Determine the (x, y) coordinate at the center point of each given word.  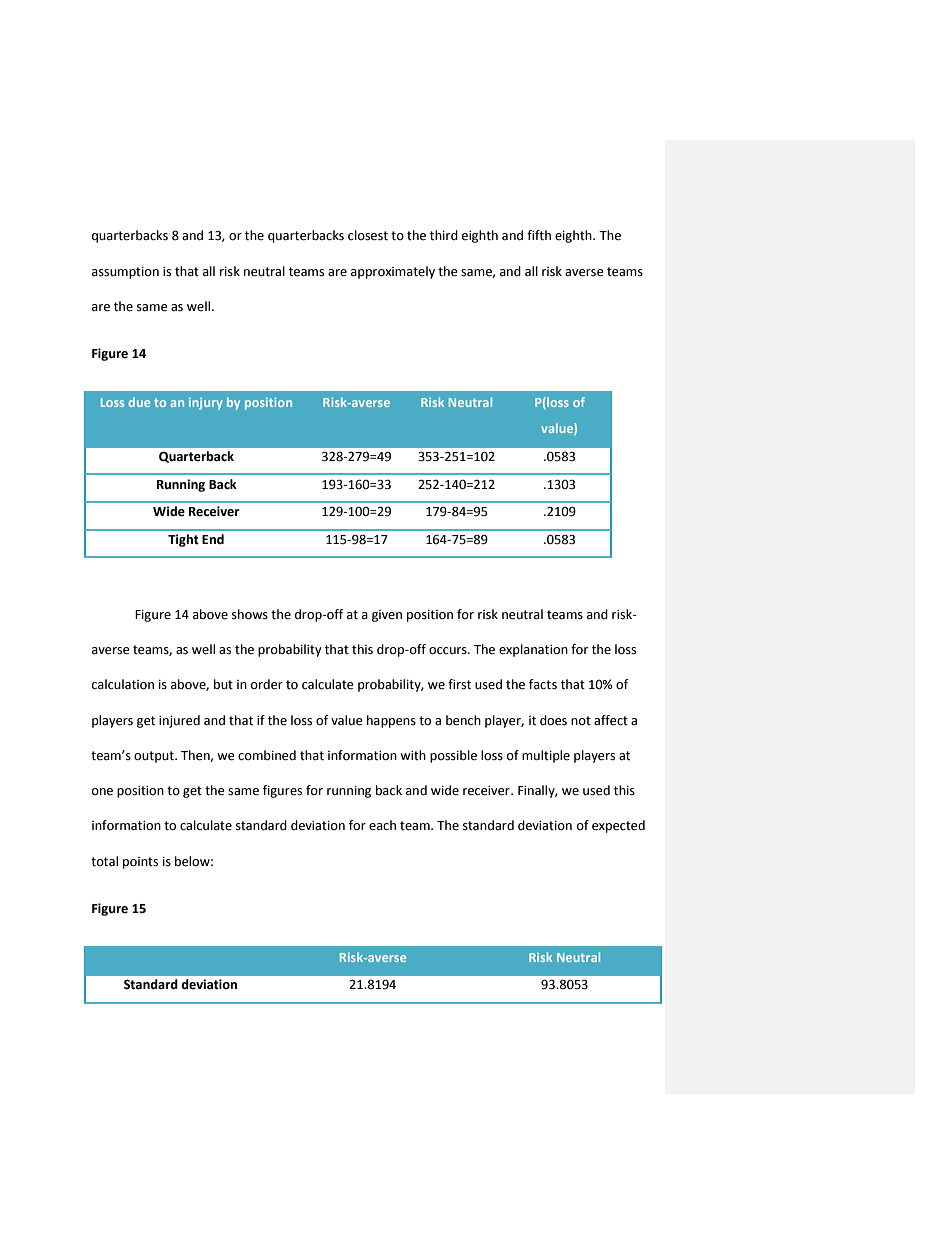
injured (179, 721)
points (140, 863)
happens (391, 721)
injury (206, 404)
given (387, 616)
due (139, 402)
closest (368, 235)
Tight (183, 540)
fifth (539, 235)
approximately (393, 272)
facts (543, 684)
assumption (125, 273)
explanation (533, 650)
